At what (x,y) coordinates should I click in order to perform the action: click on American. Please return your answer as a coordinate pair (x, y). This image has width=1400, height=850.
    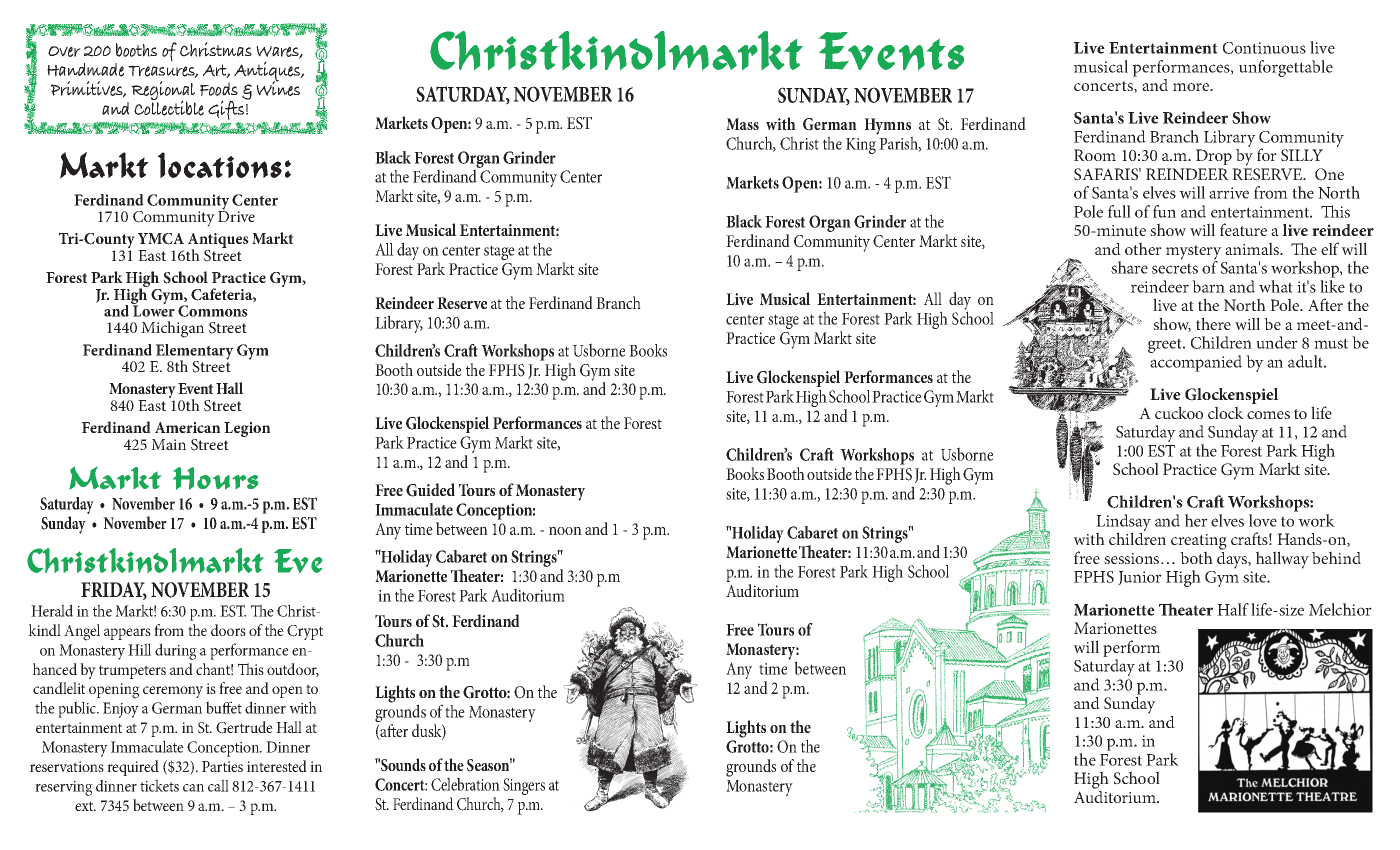
    Looking at the image, I should click on (188, 427).
